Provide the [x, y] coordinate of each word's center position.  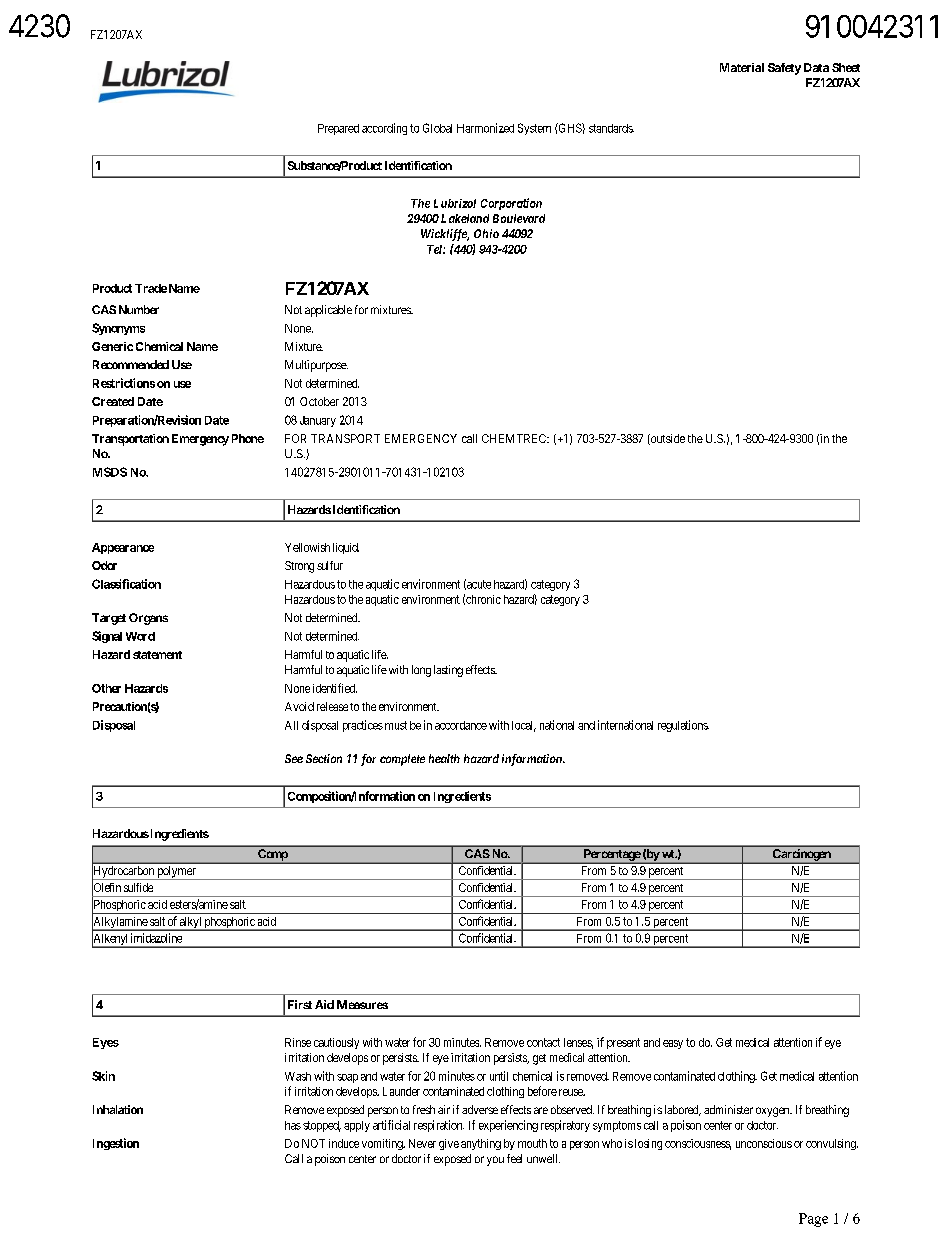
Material [742, 67]
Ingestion [116, 1144]
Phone [248, 438]
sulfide [138, 887]
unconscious [764, 1143]
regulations [683, 726]
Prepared [338, 129]
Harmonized [485, 128]
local [524, 726]
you [495, 1161]
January [318, 421]
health [444, 758]
